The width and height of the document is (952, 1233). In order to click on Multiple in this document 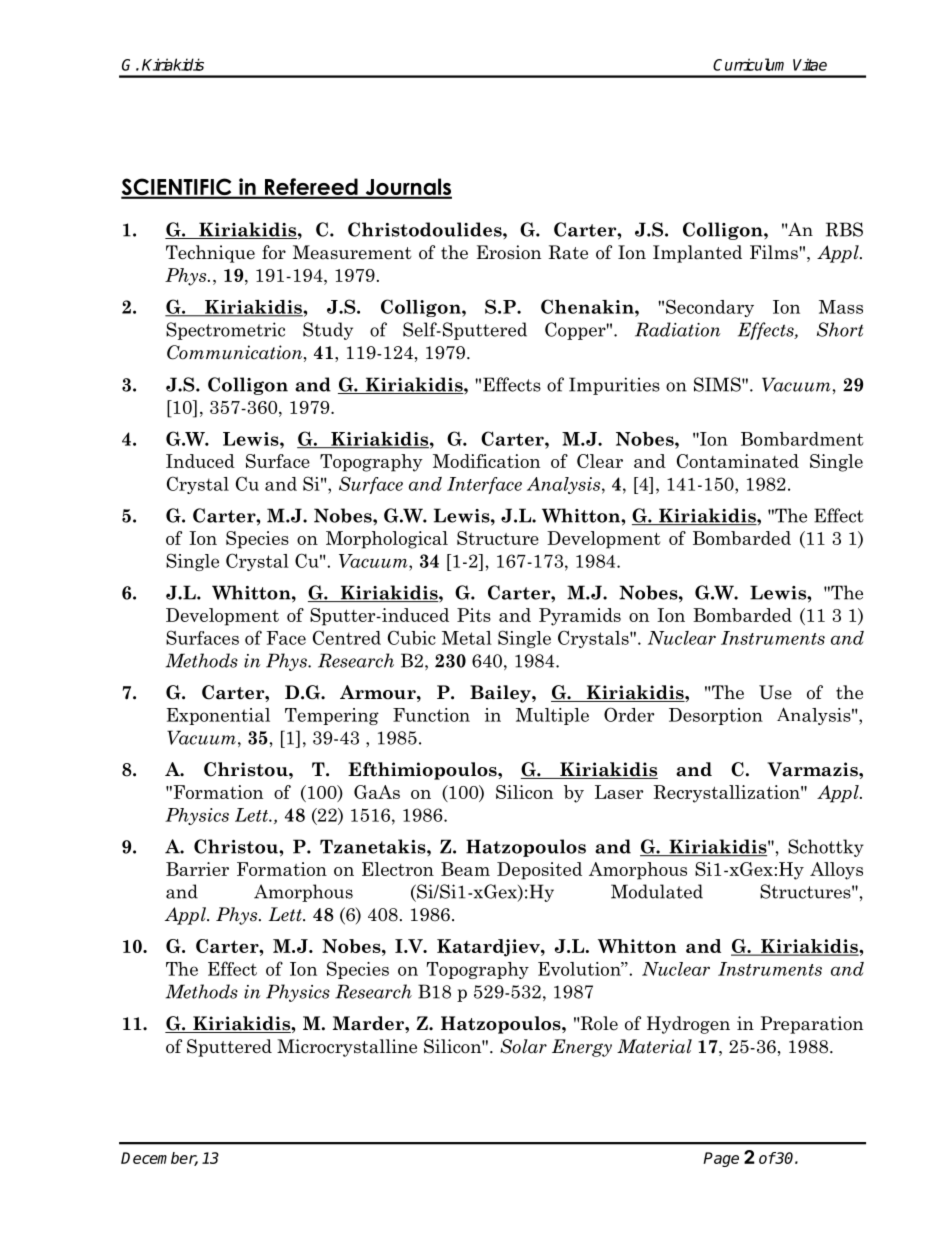, I will do `click(552, 716)`.
